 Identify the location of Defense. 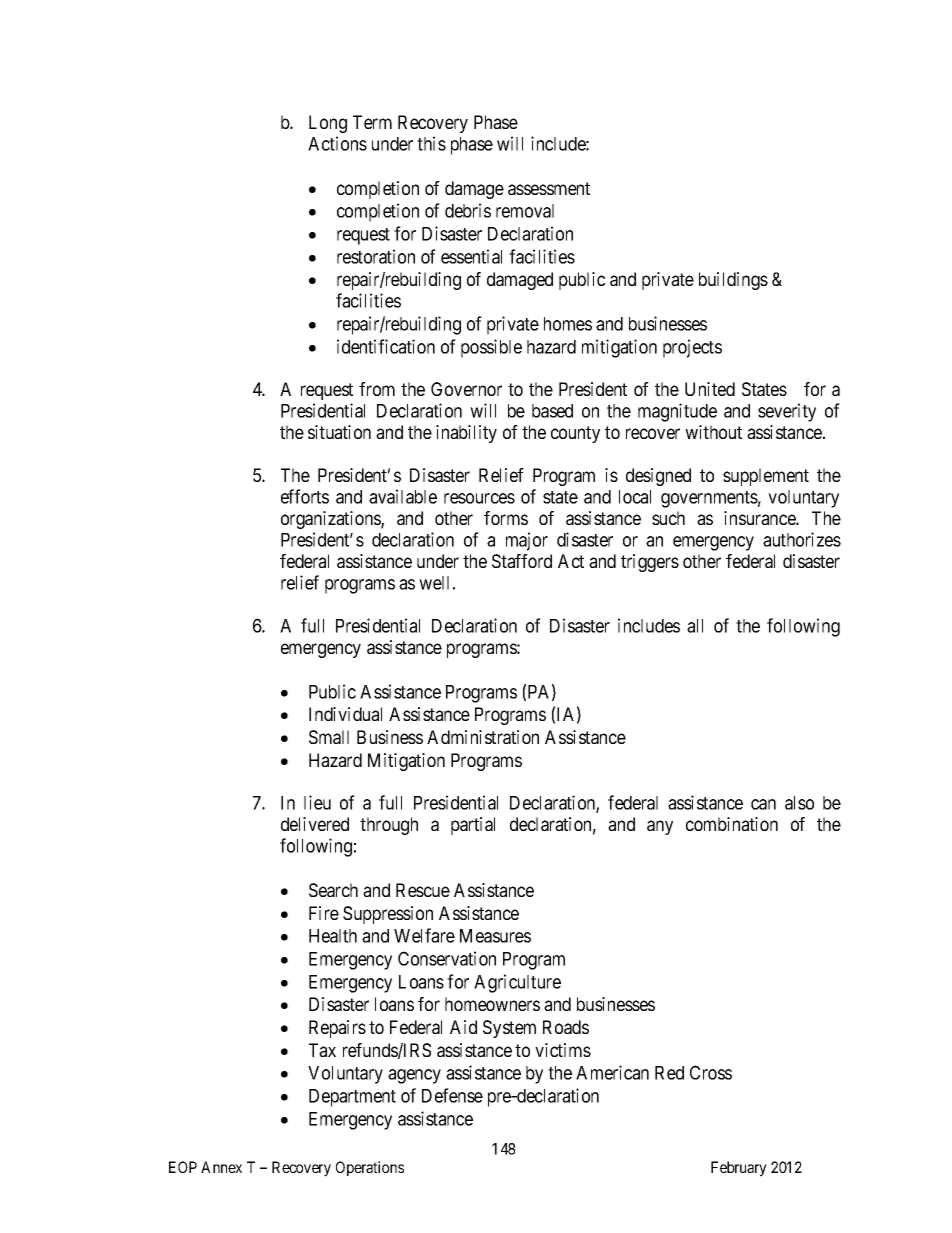
(452, 1095).
